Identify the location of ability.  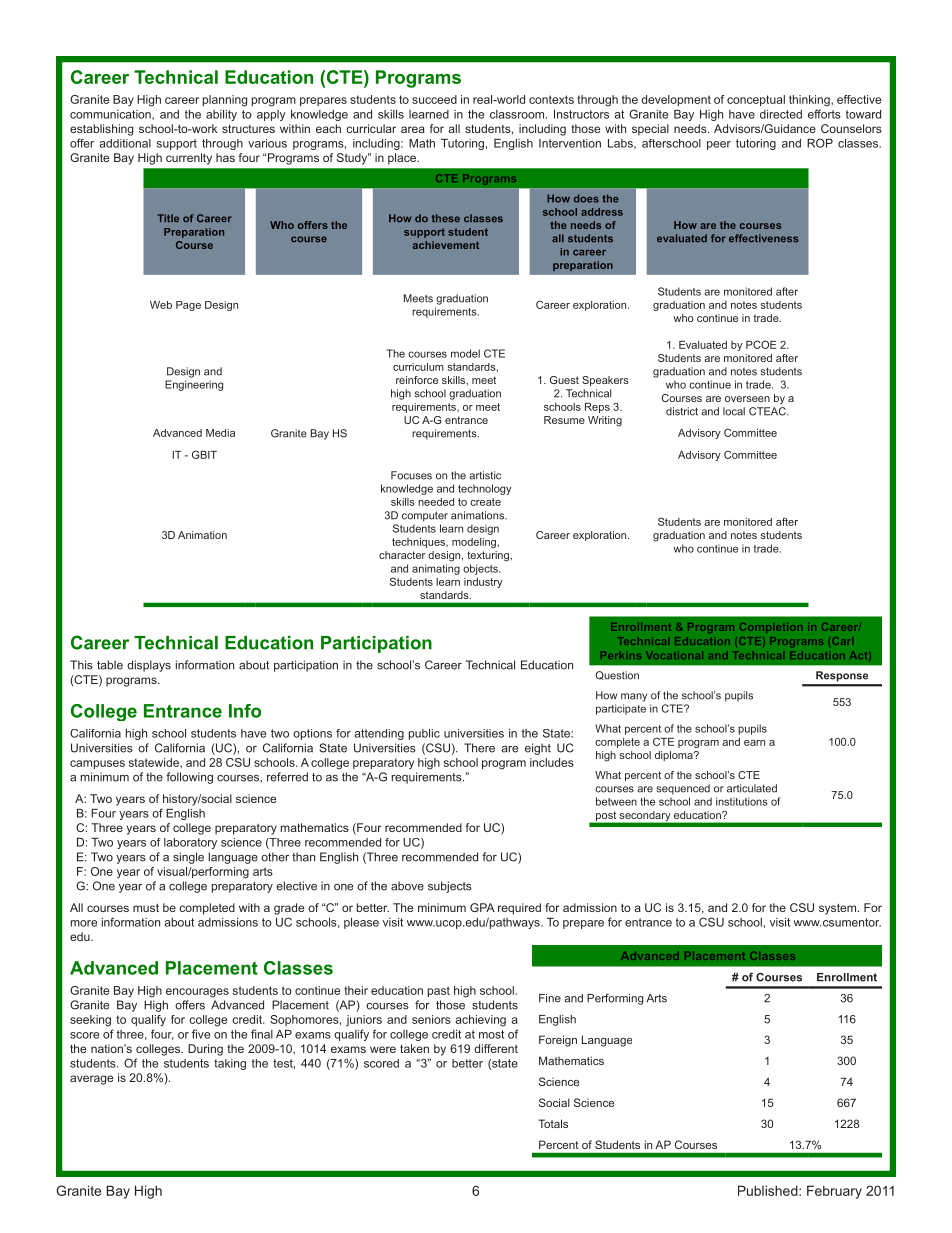
(221, 115).
